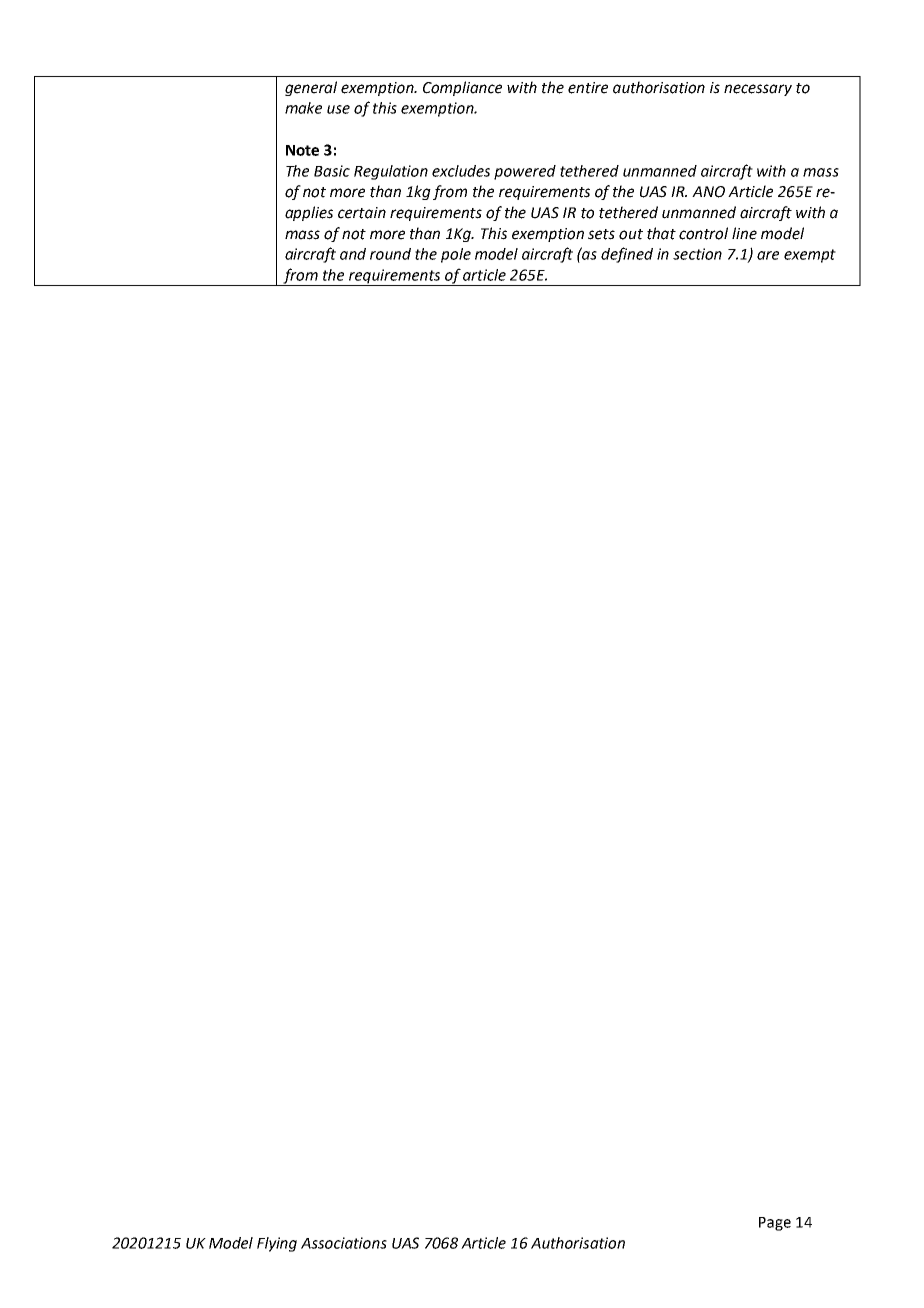 The image size is (924, 1308). What do you see at coordinates (390, 254) in the document?
I see `round` at bounding box center [390, 254].
